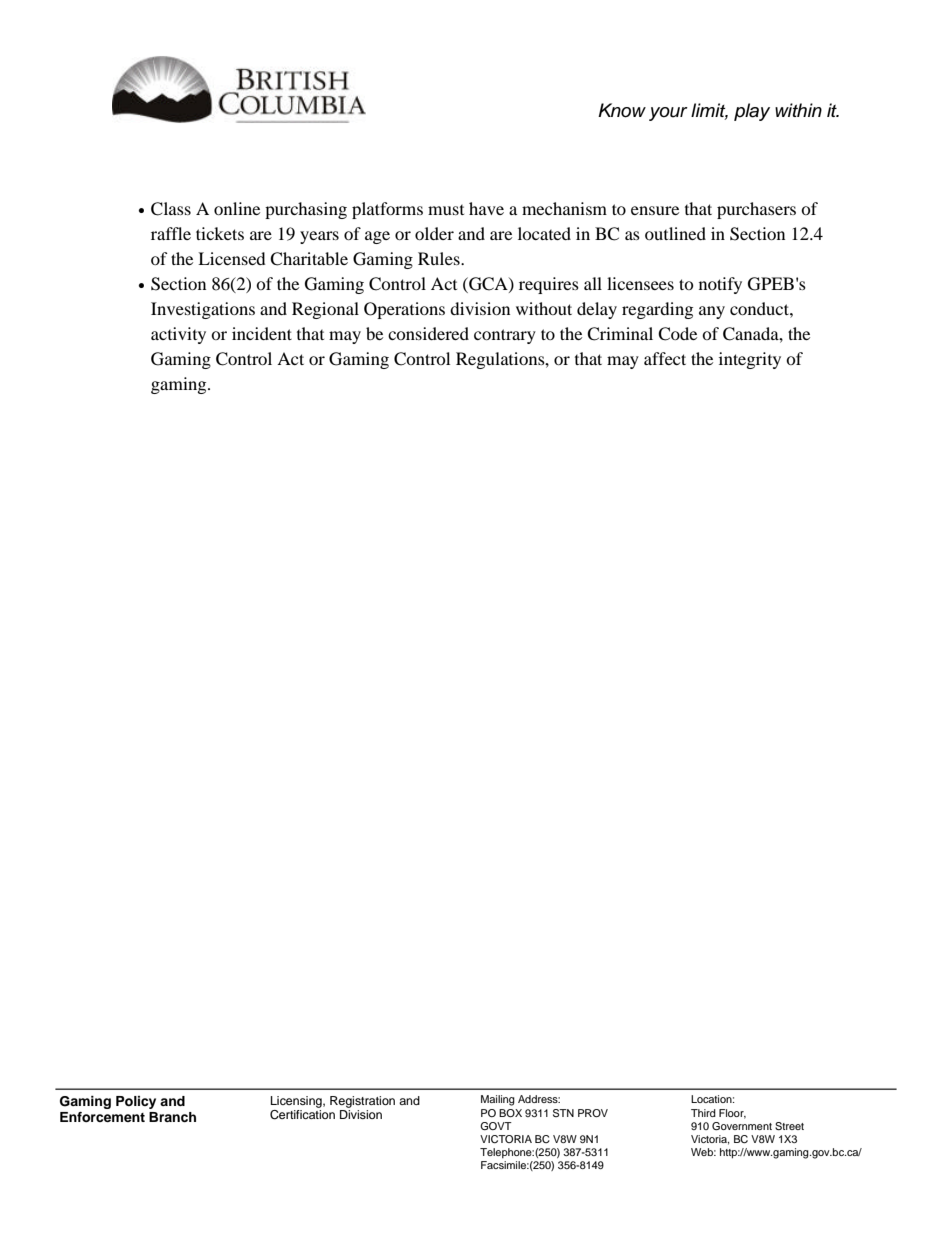 This screenshot has width=952, height=1233. What do you see at coordinates (178, 335) in the screenshot?
I see `activity` at bounding box center [178, 335].
